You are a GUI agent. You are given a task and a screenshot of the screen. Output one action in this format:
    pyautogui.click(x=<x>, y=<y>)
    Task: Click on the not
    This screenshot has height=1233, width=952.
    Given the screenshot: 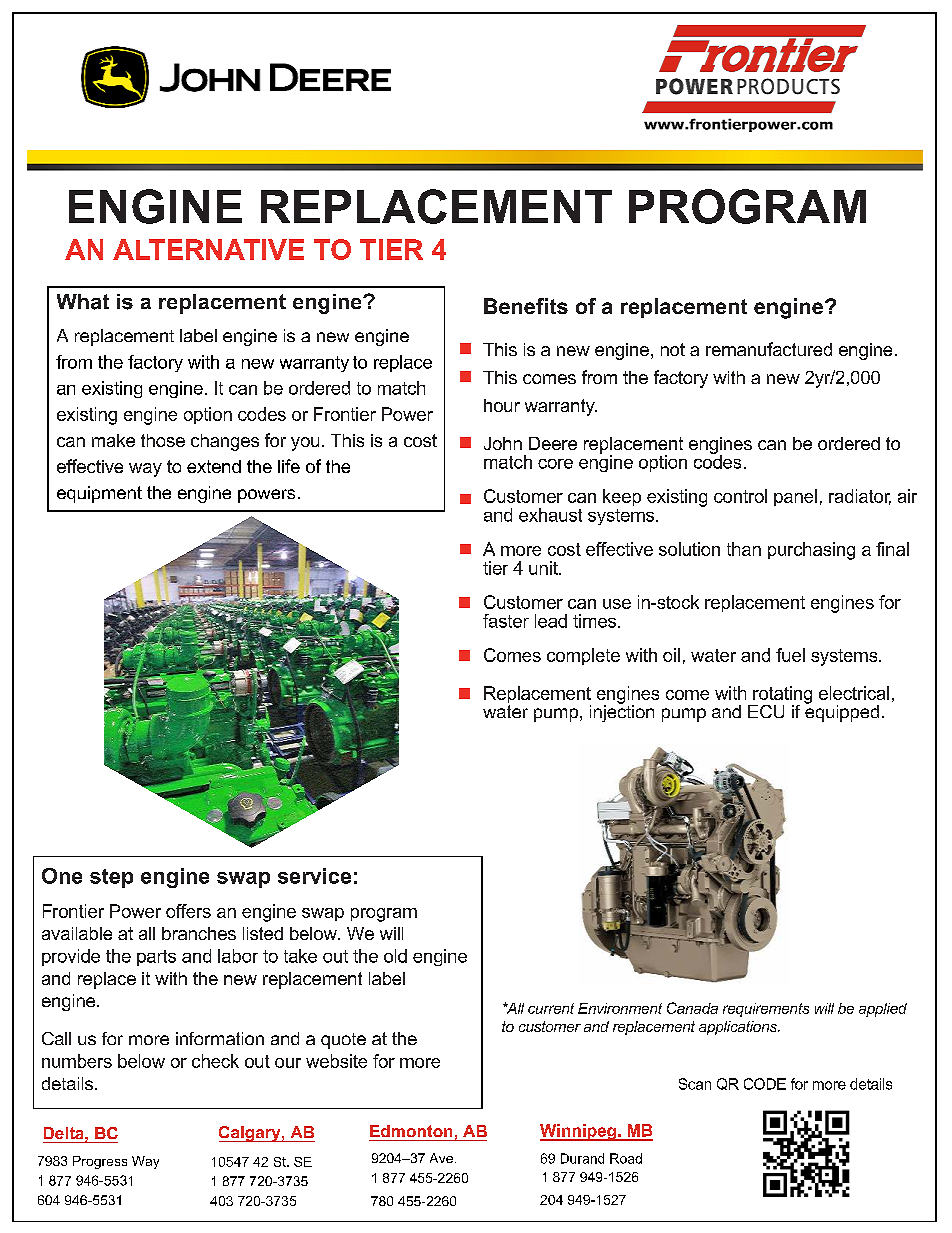 What is the action you would take?
    pyautogui.click(x=673, y=349)
